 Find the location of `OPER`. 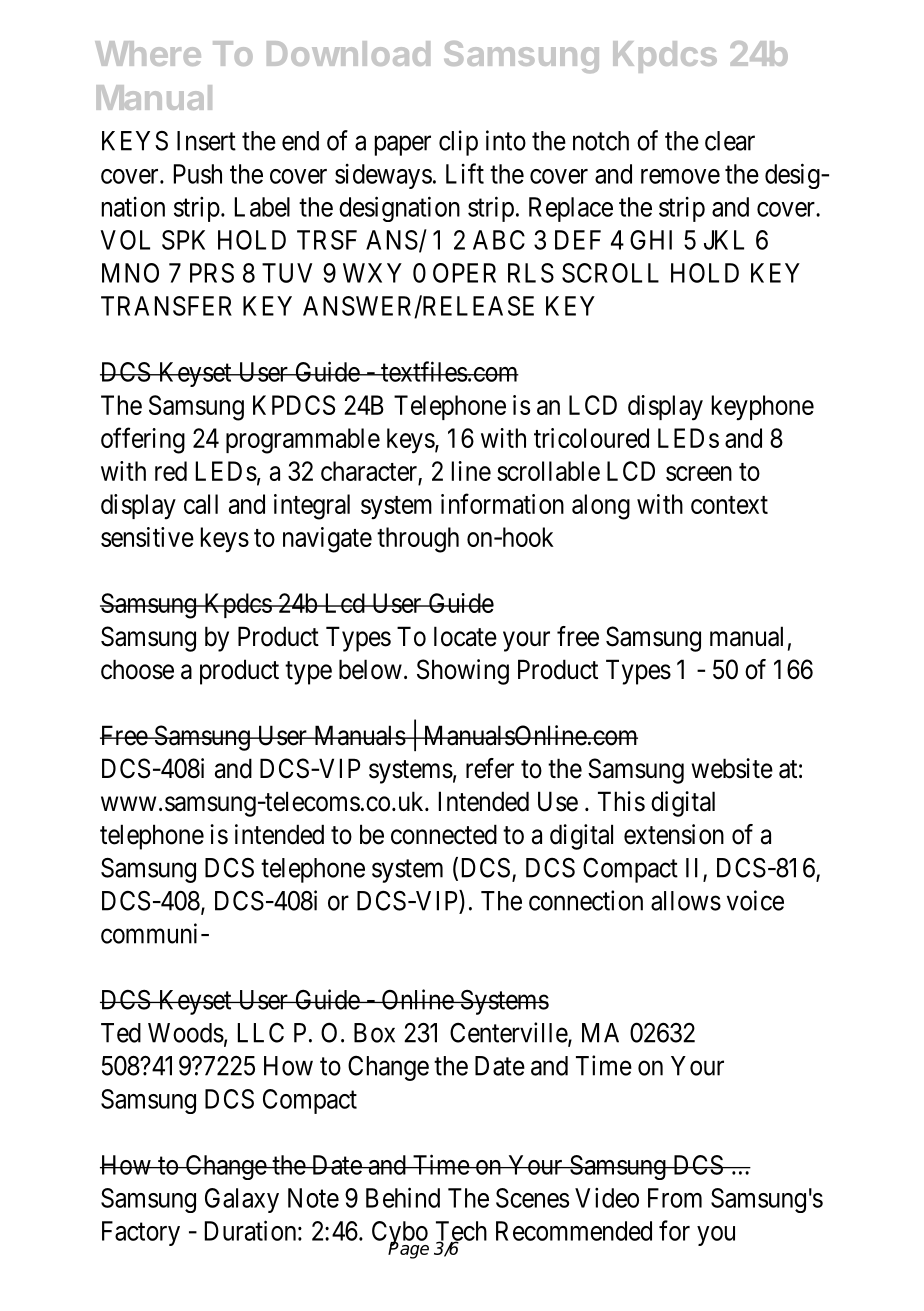

OPER is located at coordinates (464, 273).
